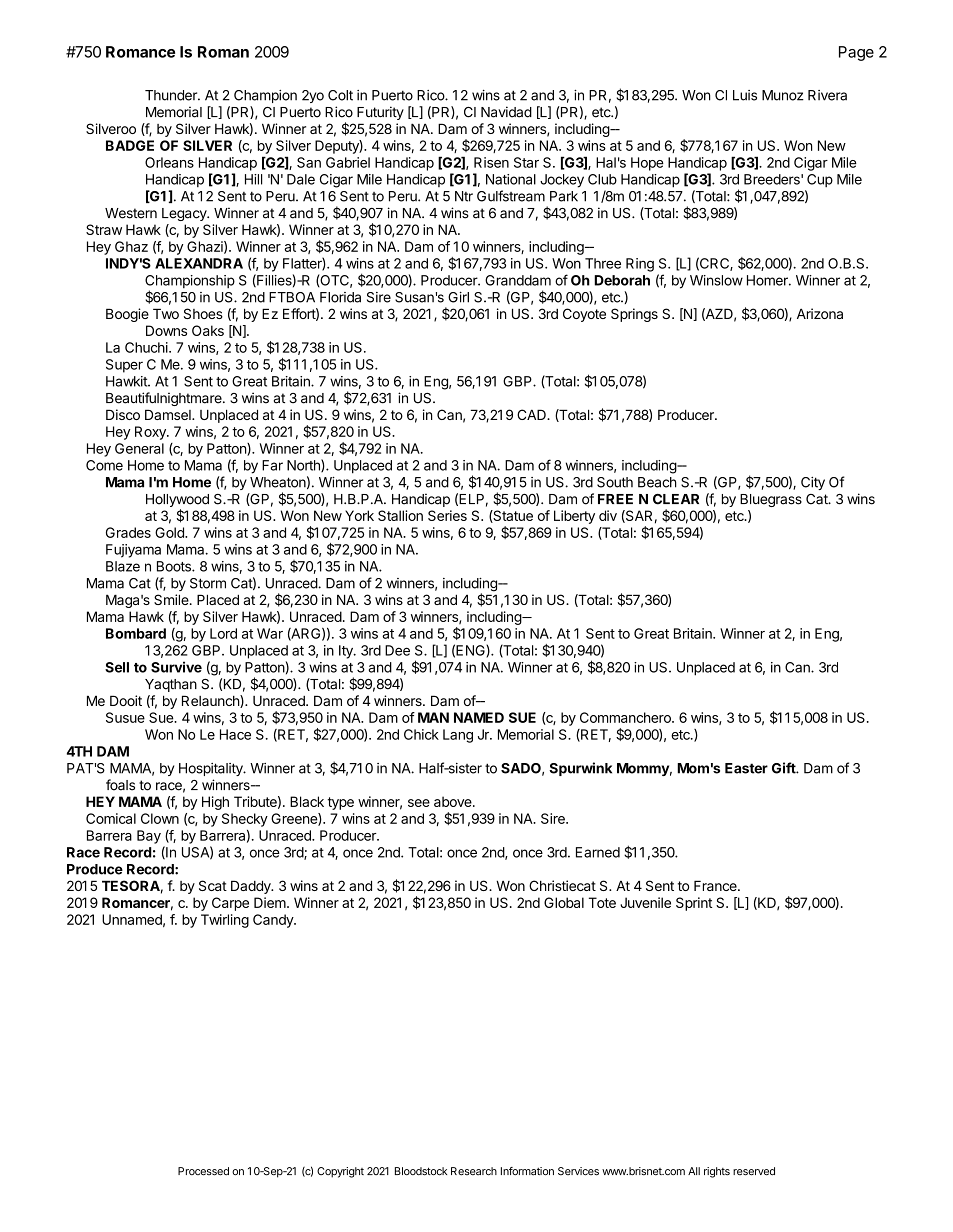 This page has height=1232, width=953. Describe the element at coordinates (169, 162) in the page. I see `Orleans` at that location.
